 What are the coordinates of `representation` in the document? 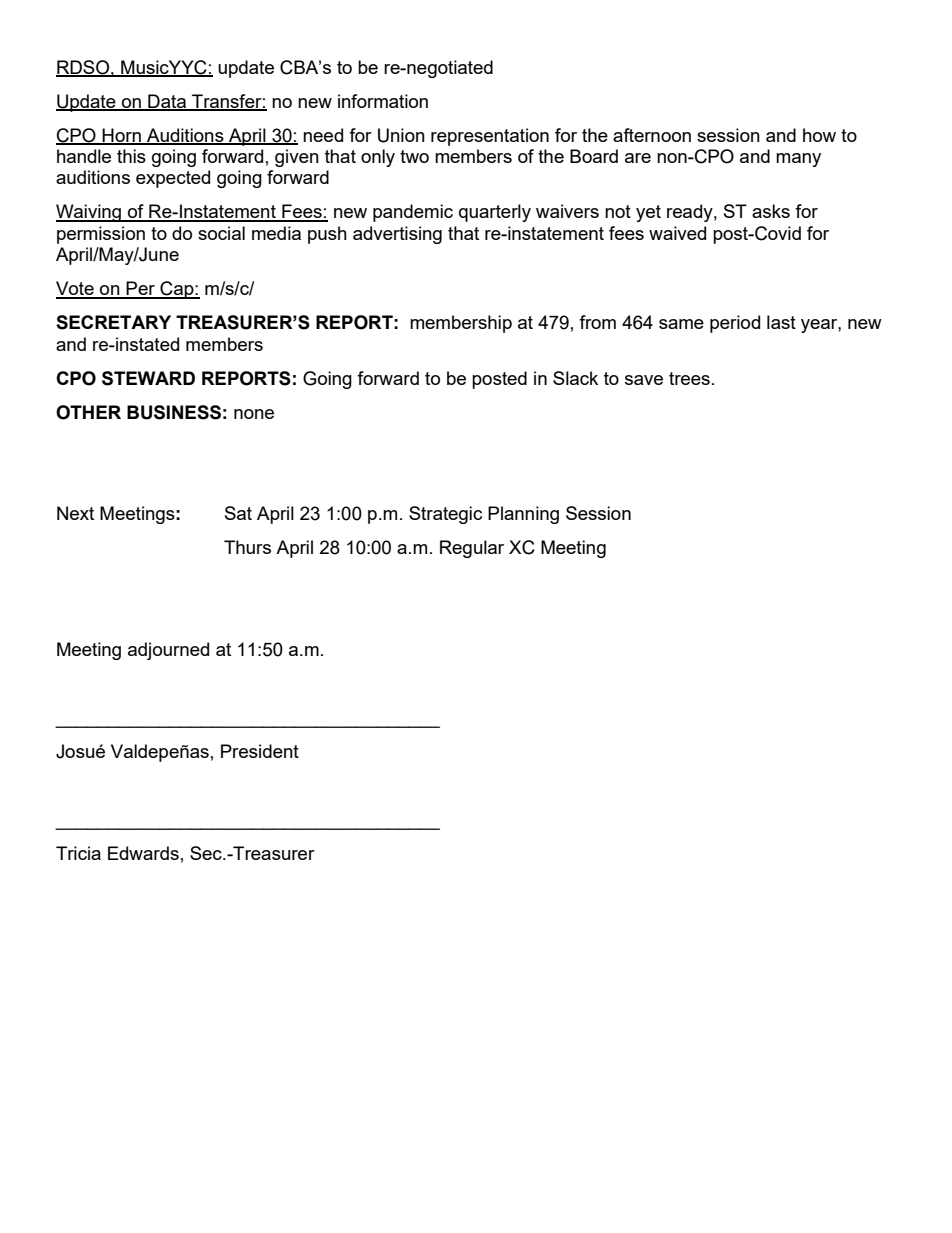 It's located at (490, 137).
